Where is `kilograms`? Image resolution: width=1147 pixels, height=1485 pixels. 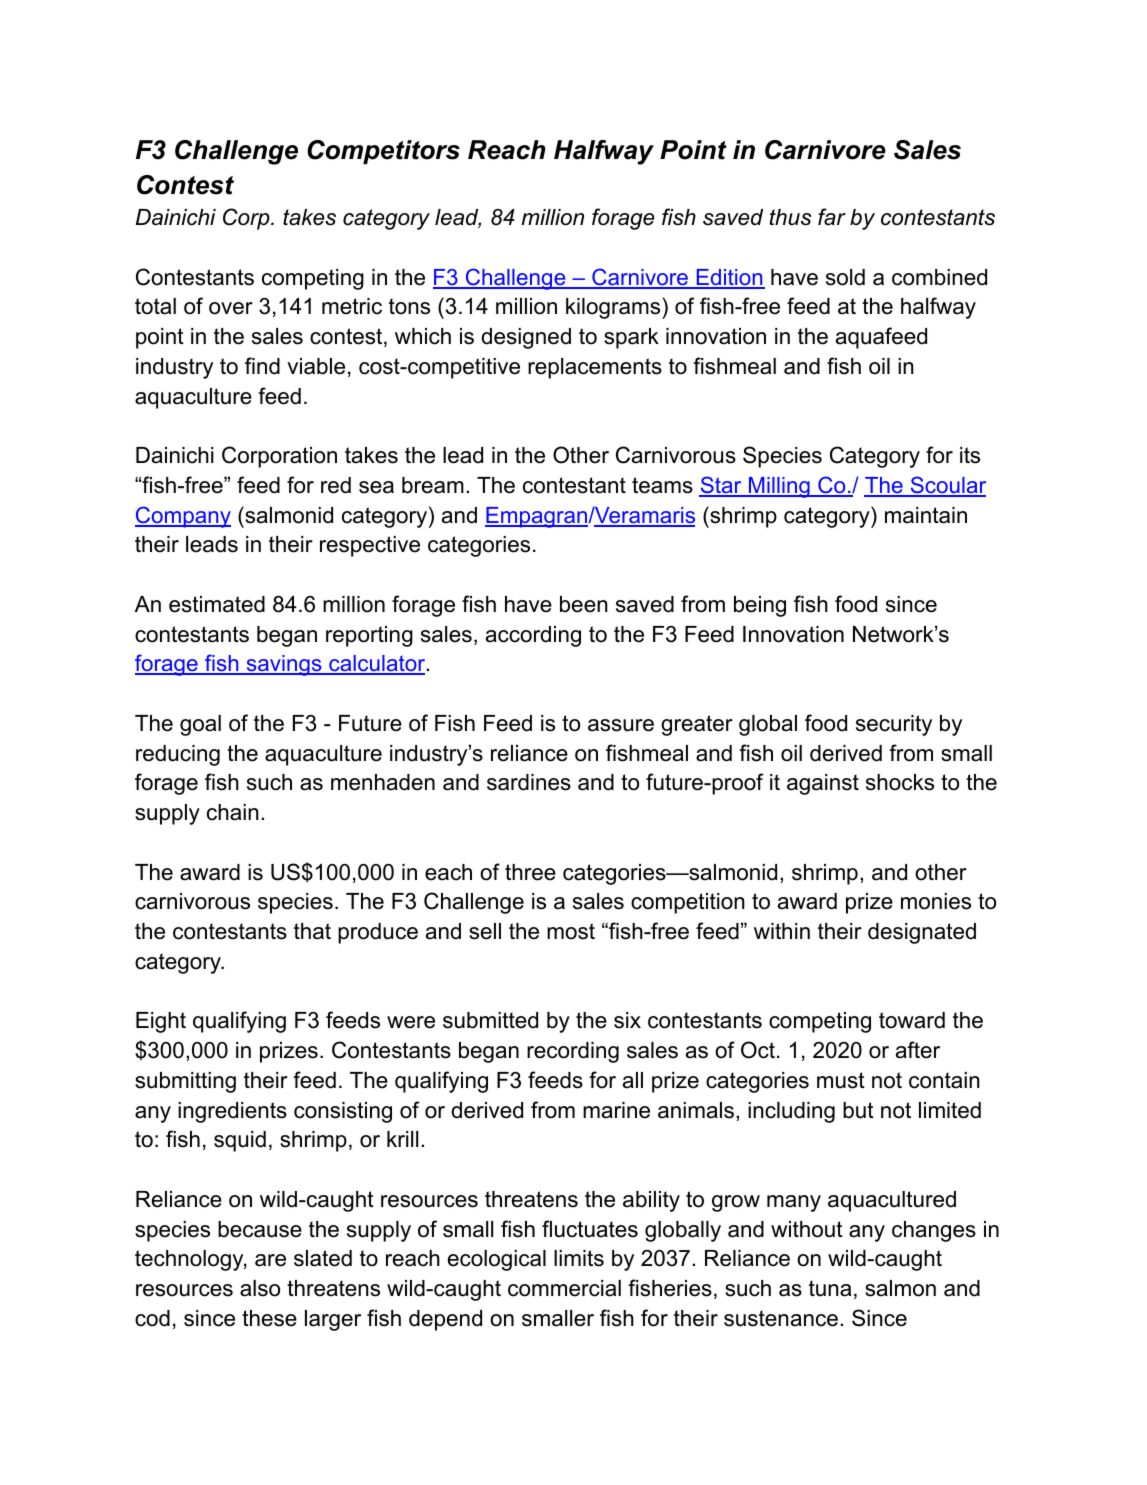 kilograms is located at coordinates (613, 308).
